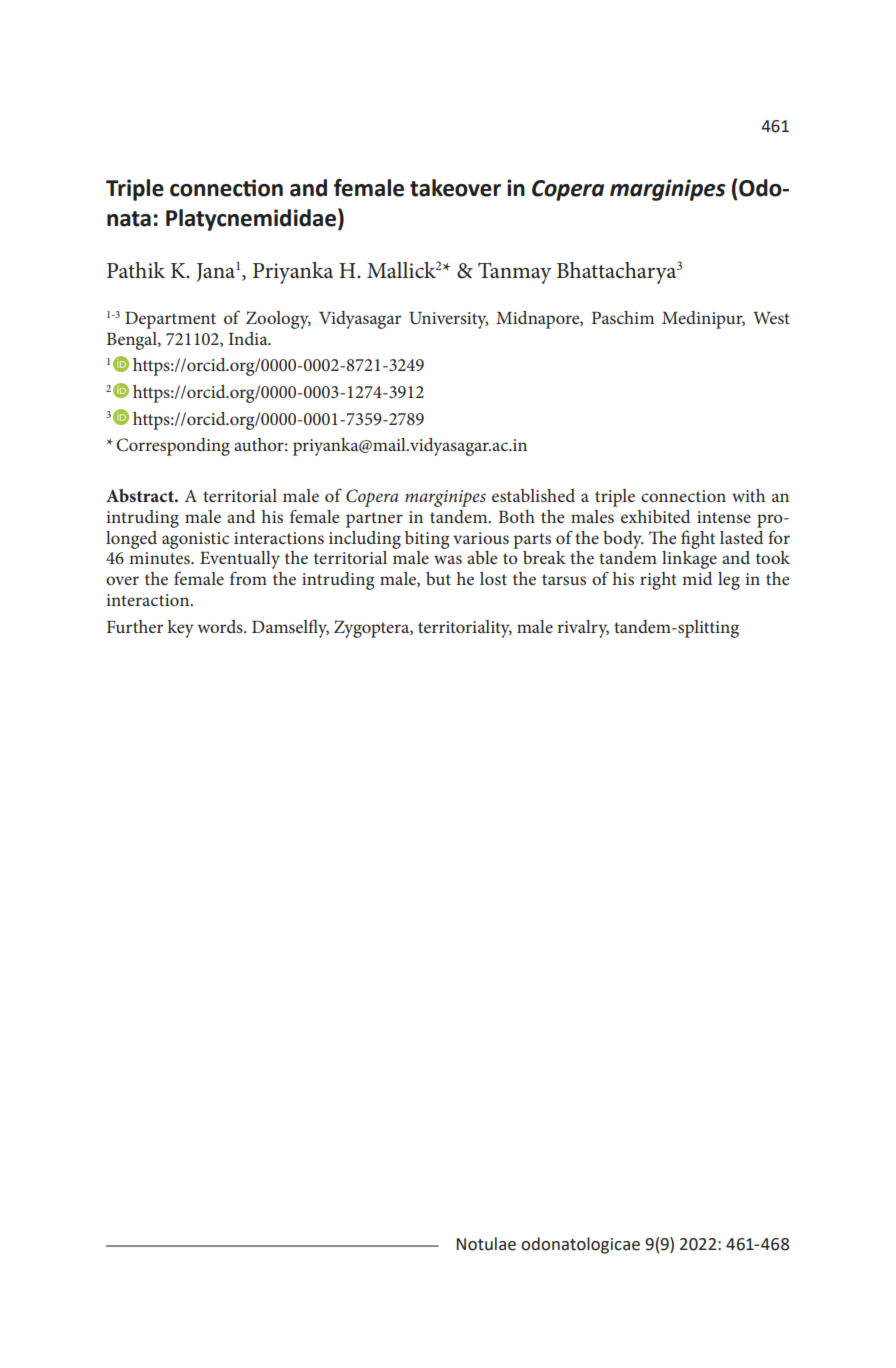  Describe the element at coordinates (771, 318) in the screenshot. I see `West` at that location.
